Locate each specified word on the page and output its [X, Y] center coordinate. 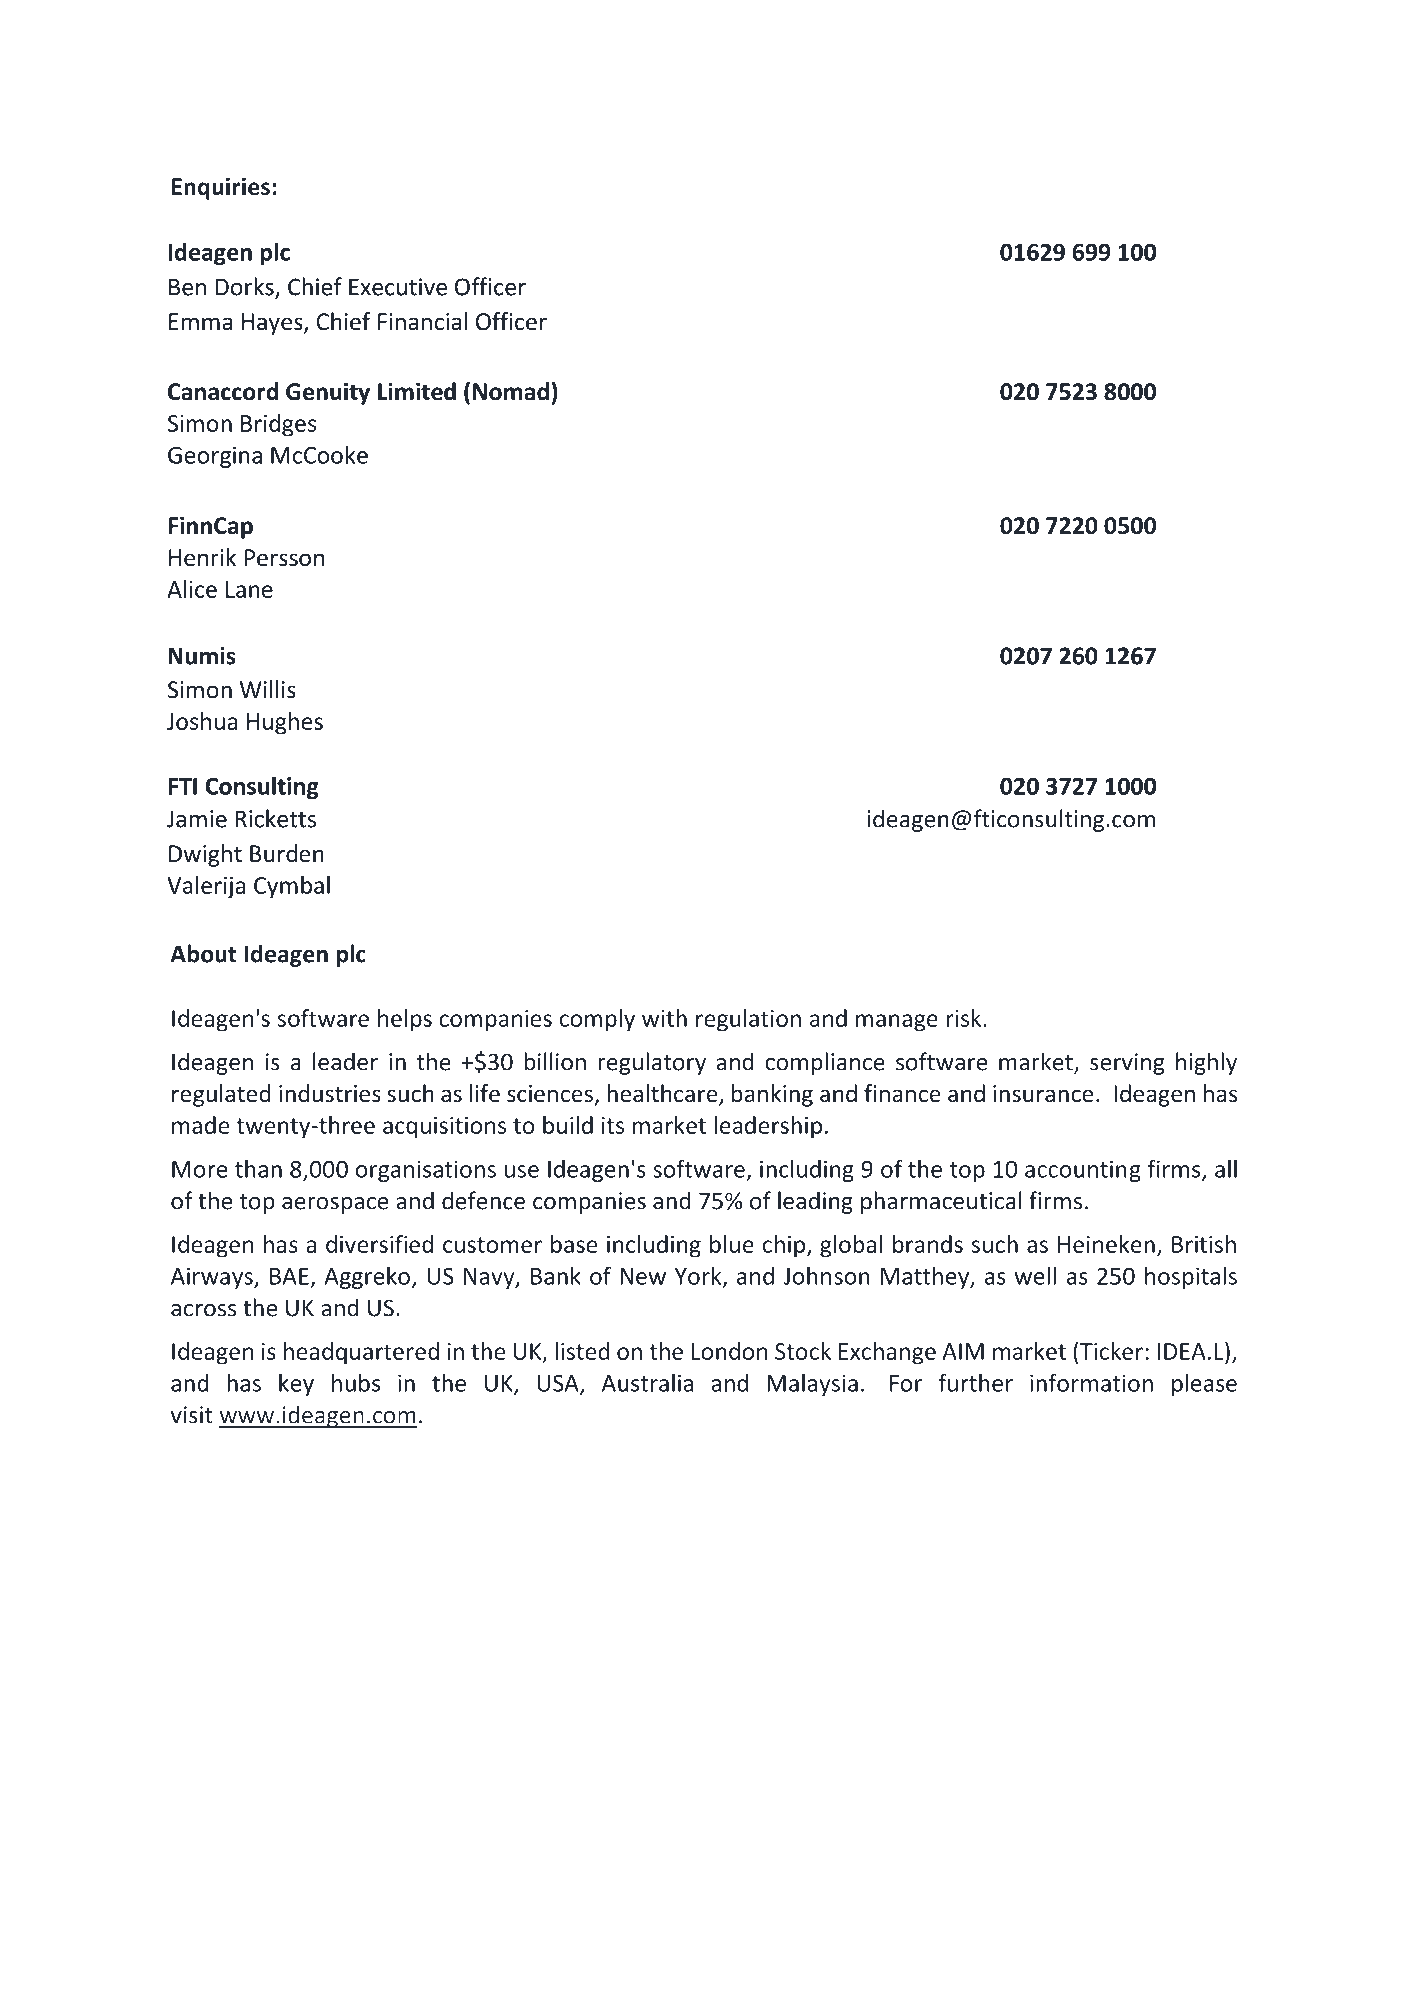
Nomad [511, 391]
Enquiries [221, 188]
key [296, 1384]
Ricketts [275, 818]
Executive [398, 287]
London [729, 1351]
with [664, 1018]
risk [965, 1018]
